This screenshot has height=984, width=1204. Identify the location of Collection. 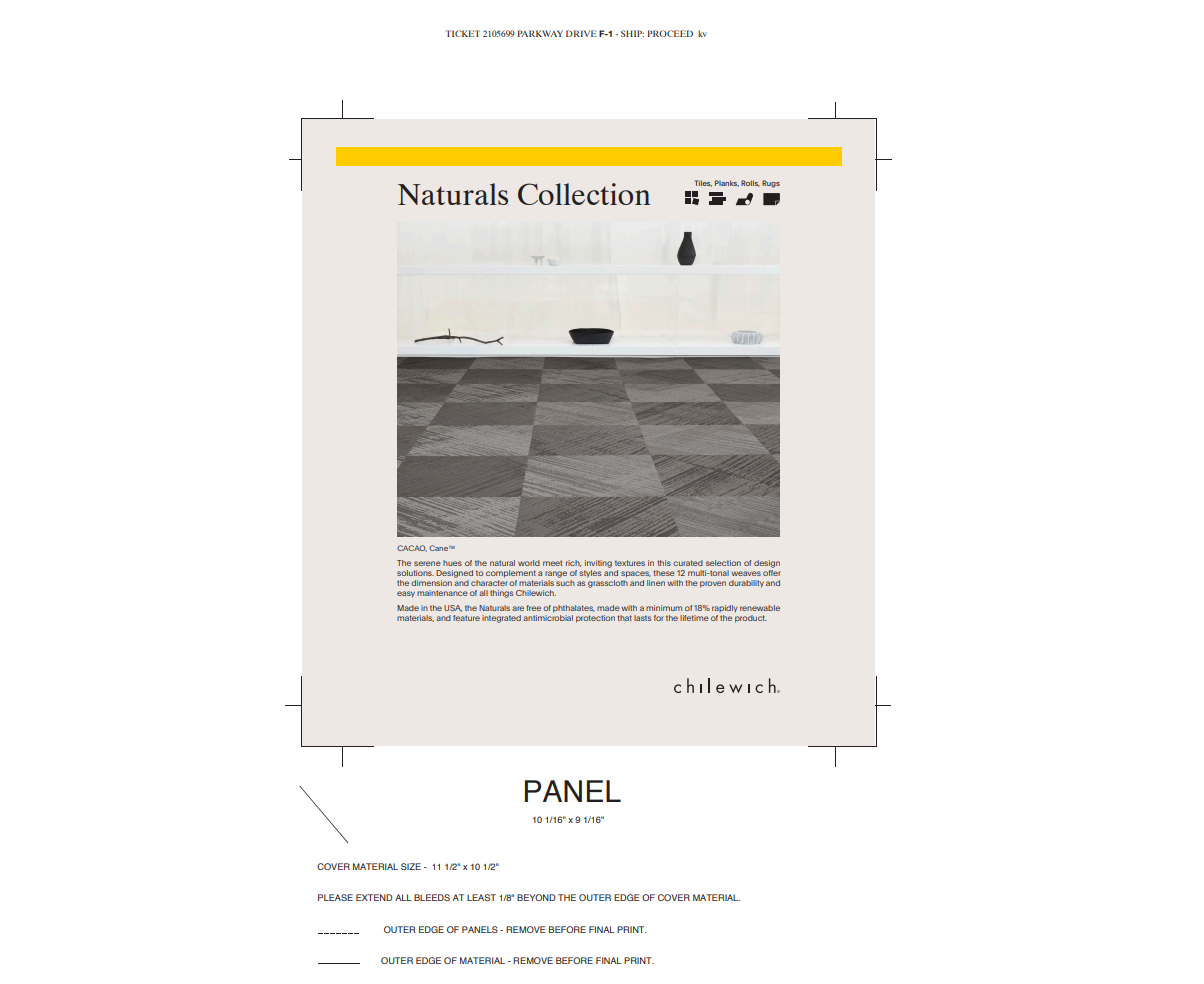
(584, 194).
